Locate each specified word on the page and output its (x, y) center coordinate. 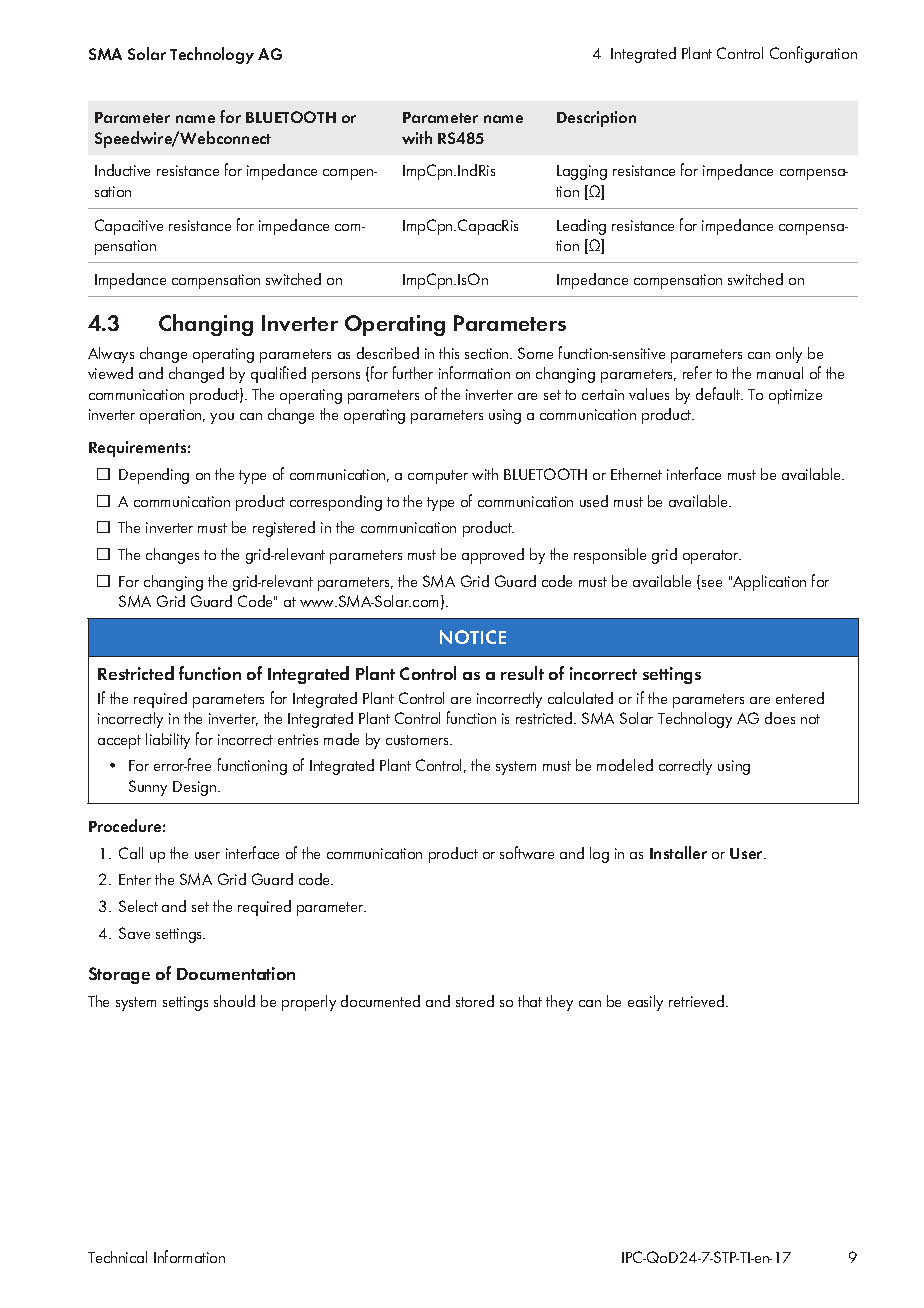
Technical (117, 1257)
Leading (581, 227)
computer (438, 477)
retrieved (698, 1001)
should (234, 1001)
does (780, 718)
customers (418, 740)
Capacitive (129, 227)
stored (475, 1001)
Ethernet (636, 474)
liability (168, 741)
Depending (154, 476)
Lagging (582, 172)
